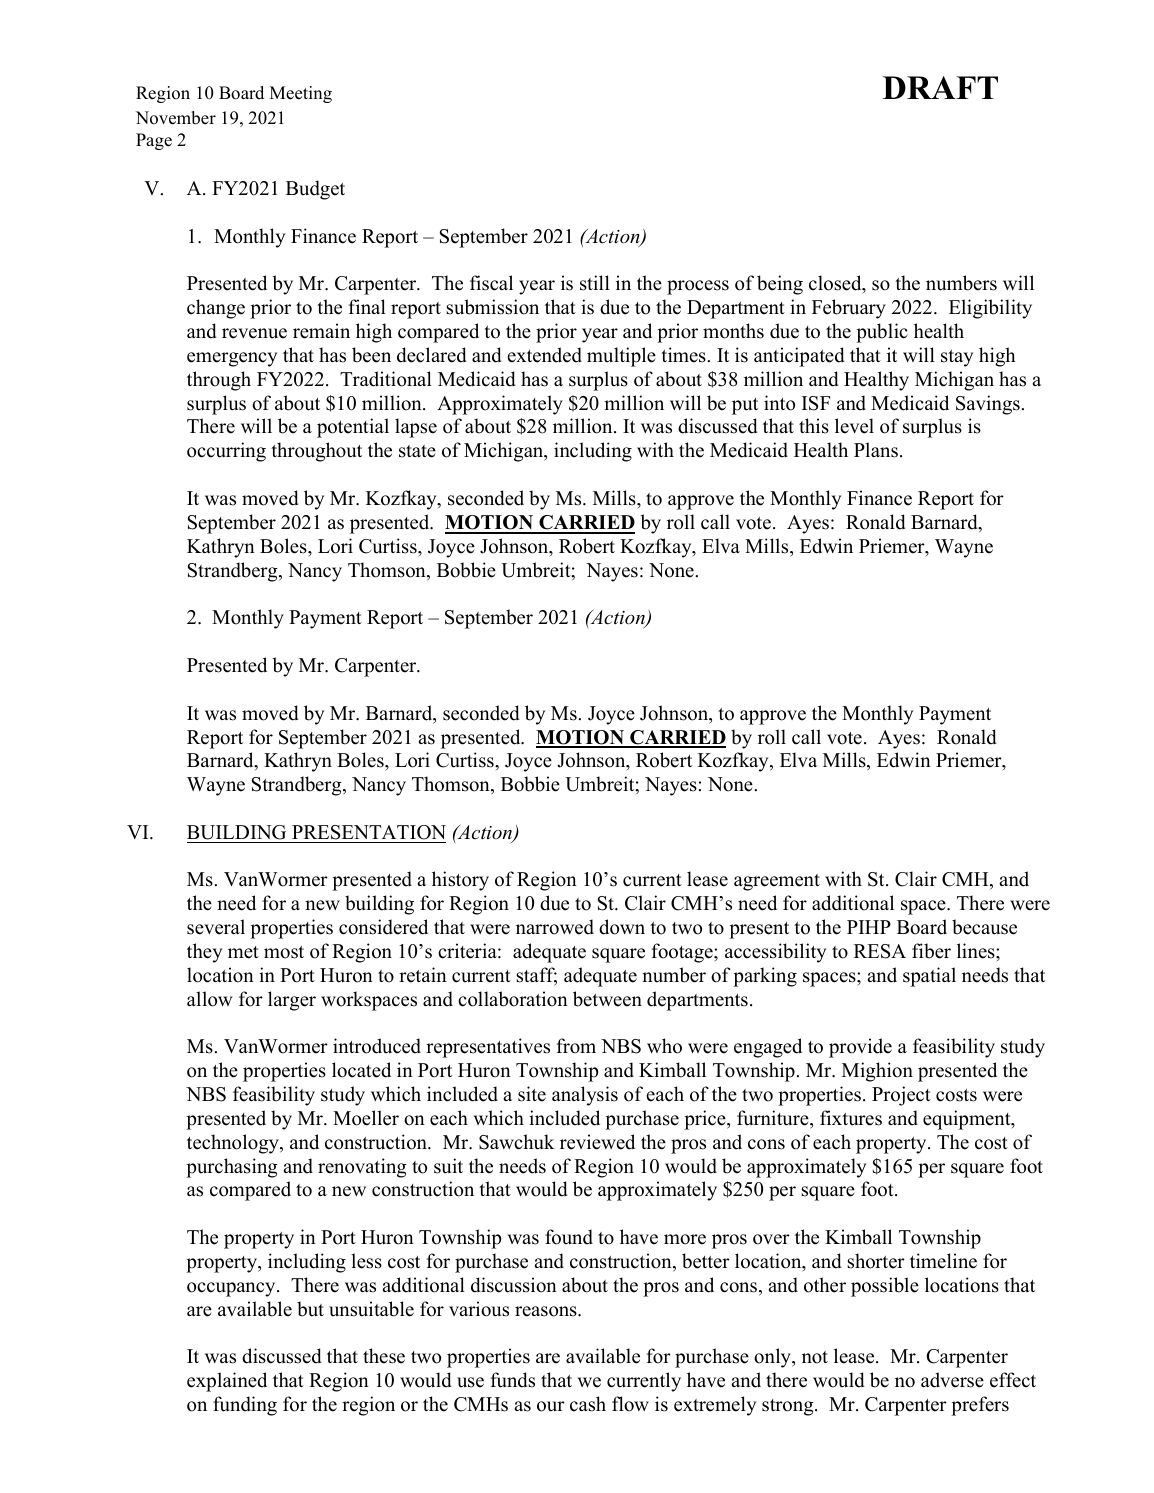  I want to click on DRAFT, so click(940, 87).
